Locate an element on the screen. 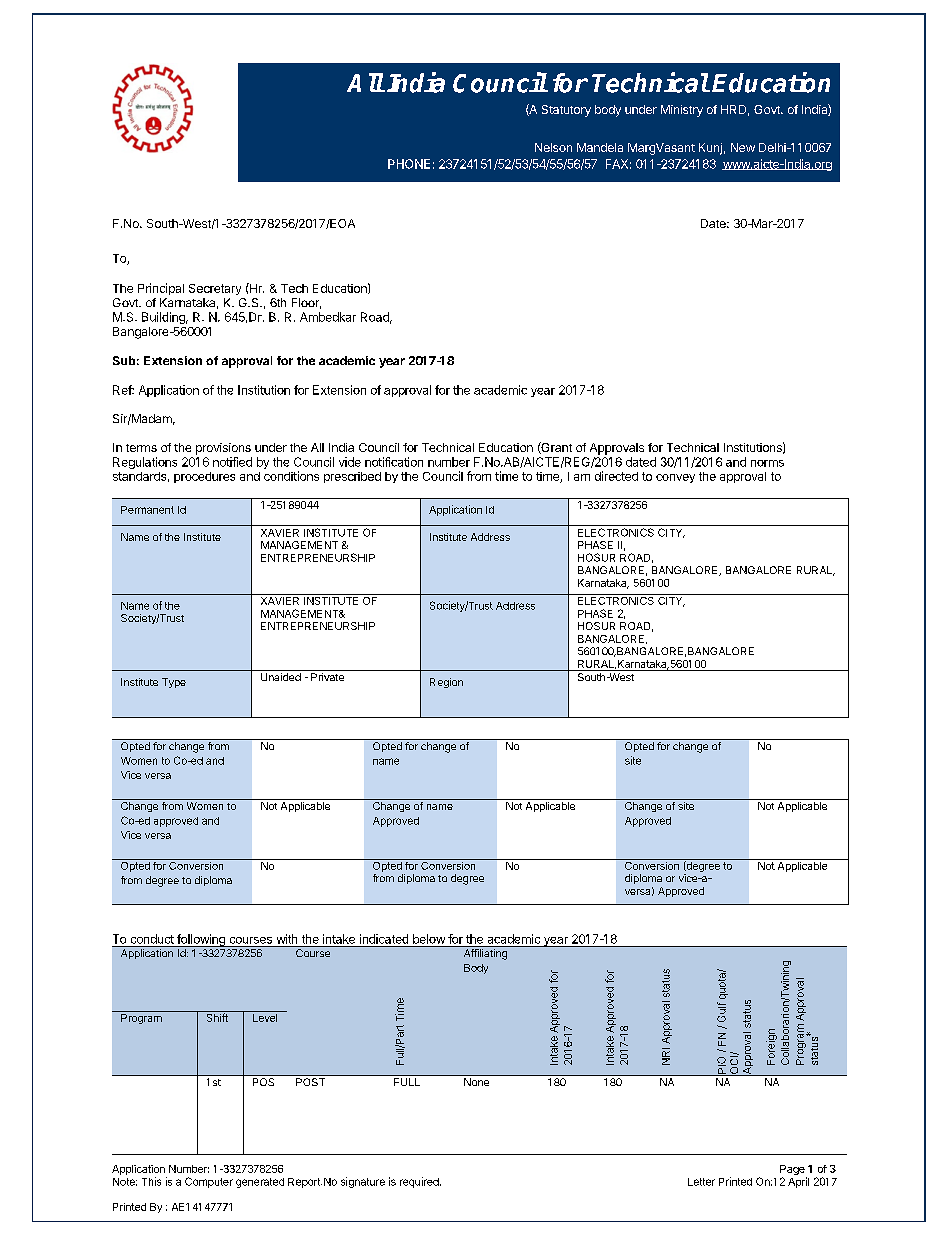  PHONE is located at coordinates (409, 164).
